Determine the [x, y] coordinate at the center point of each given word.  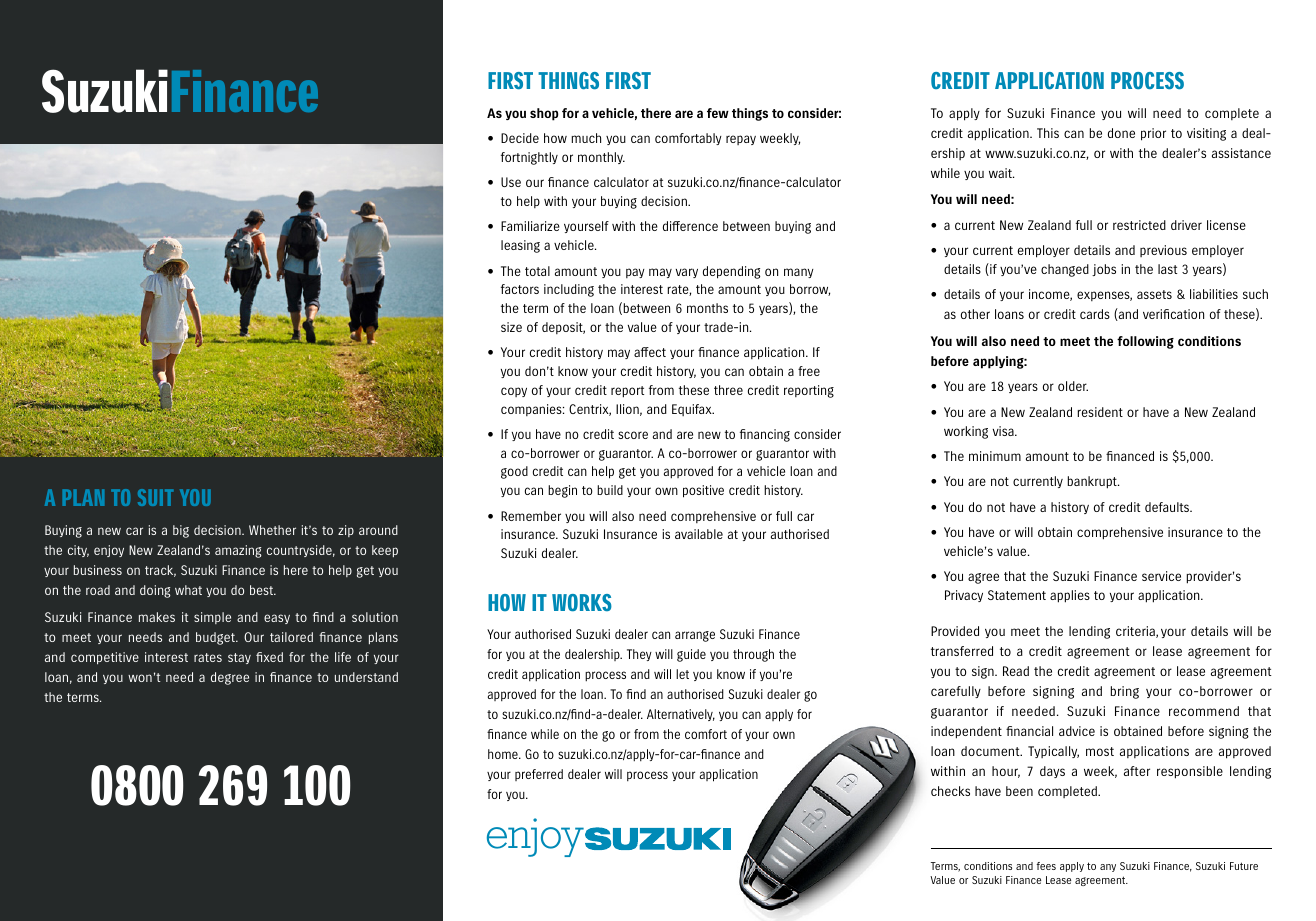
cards [1095, 314]
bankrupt [1093, 482]
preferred [539, 775]
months [707, 308]
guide [691, 655]
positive [703, 491]
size [511, 327]
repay [741, 140]
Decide [520, 138]
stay [239, 658]
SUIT [156, 497]
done [1121, 133]
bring [1125, 692]
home [504, 754]
